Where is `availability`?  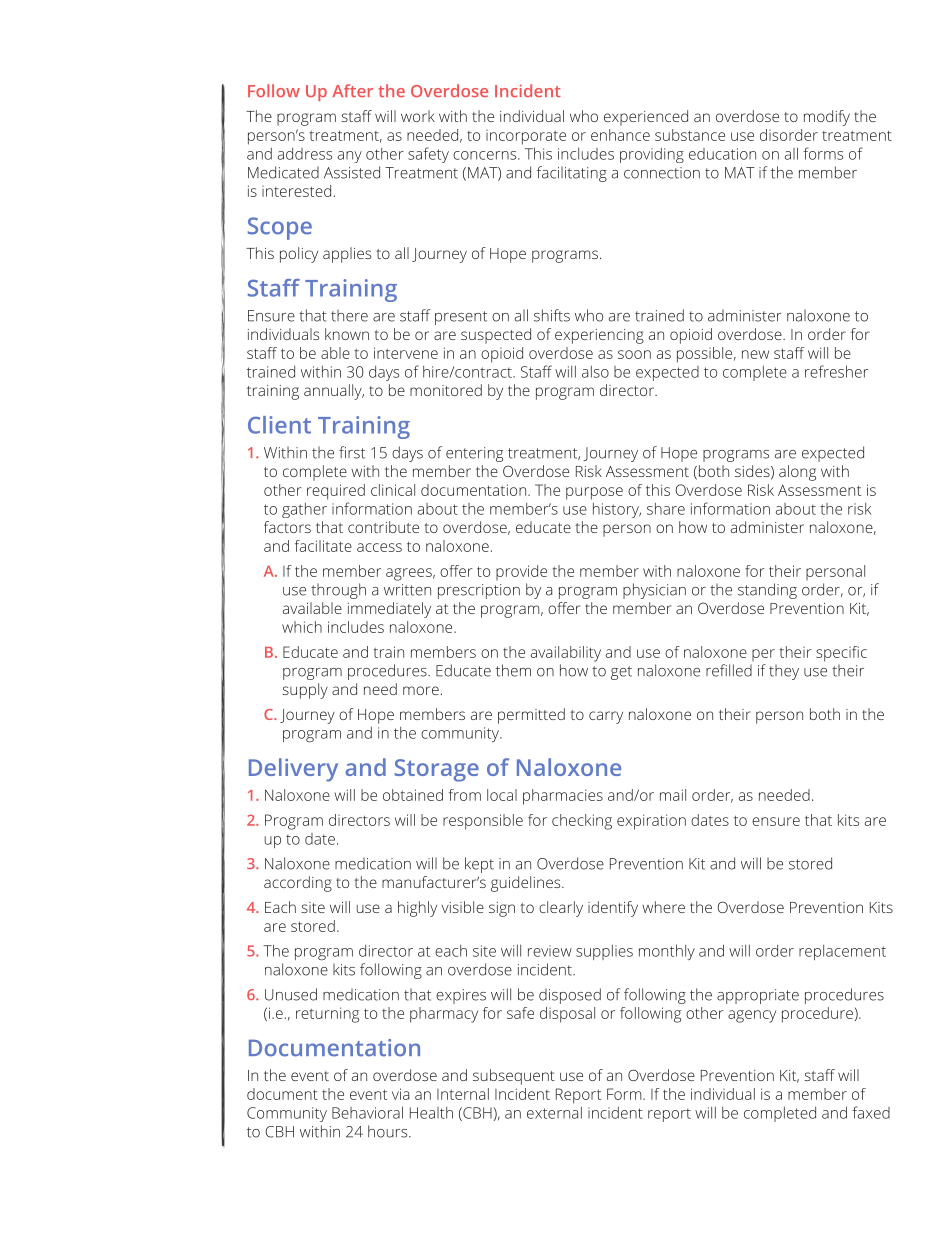
availability is located at coordinates (566, 654).
